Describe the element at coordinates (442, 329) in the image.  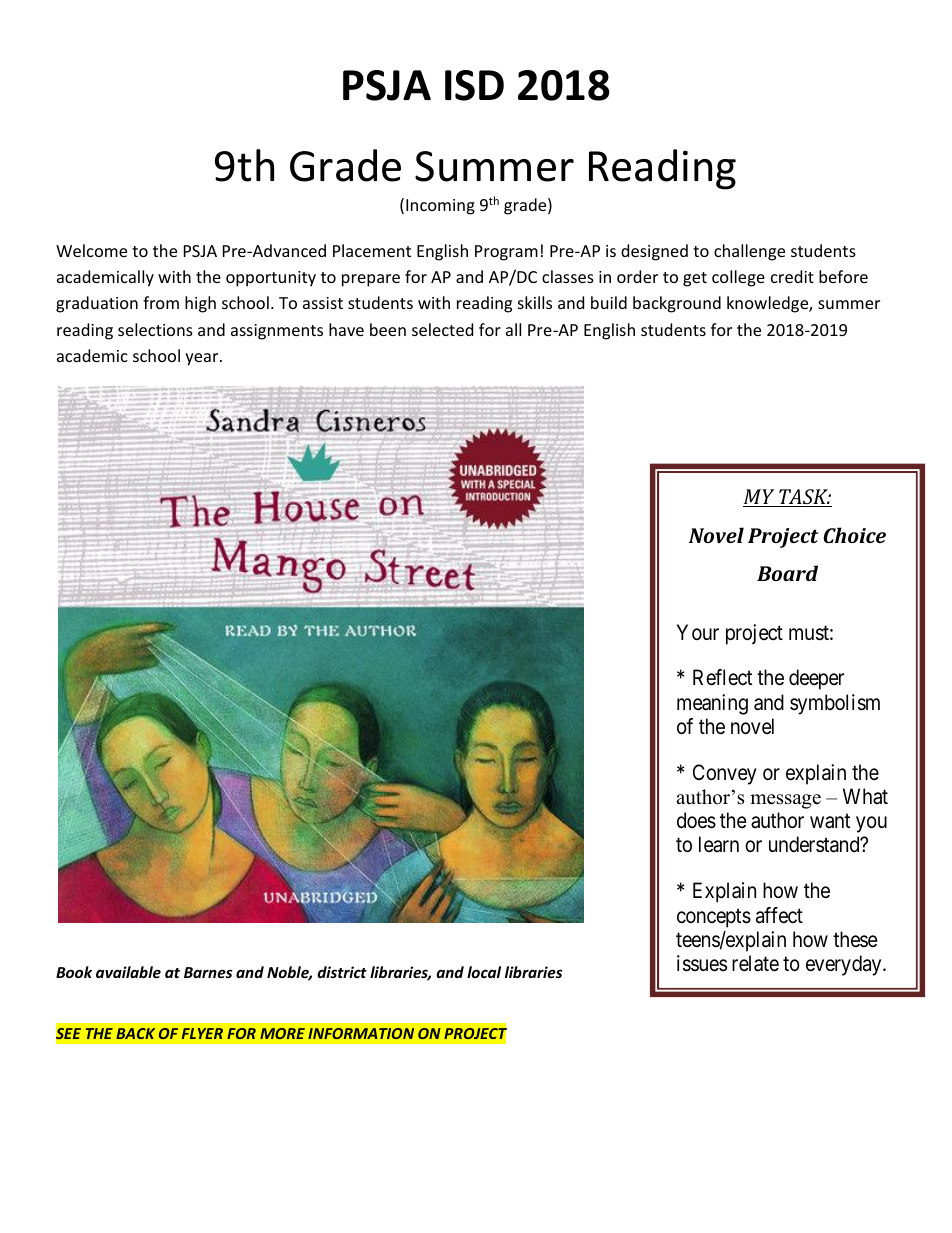
I see `selected` at that location.
